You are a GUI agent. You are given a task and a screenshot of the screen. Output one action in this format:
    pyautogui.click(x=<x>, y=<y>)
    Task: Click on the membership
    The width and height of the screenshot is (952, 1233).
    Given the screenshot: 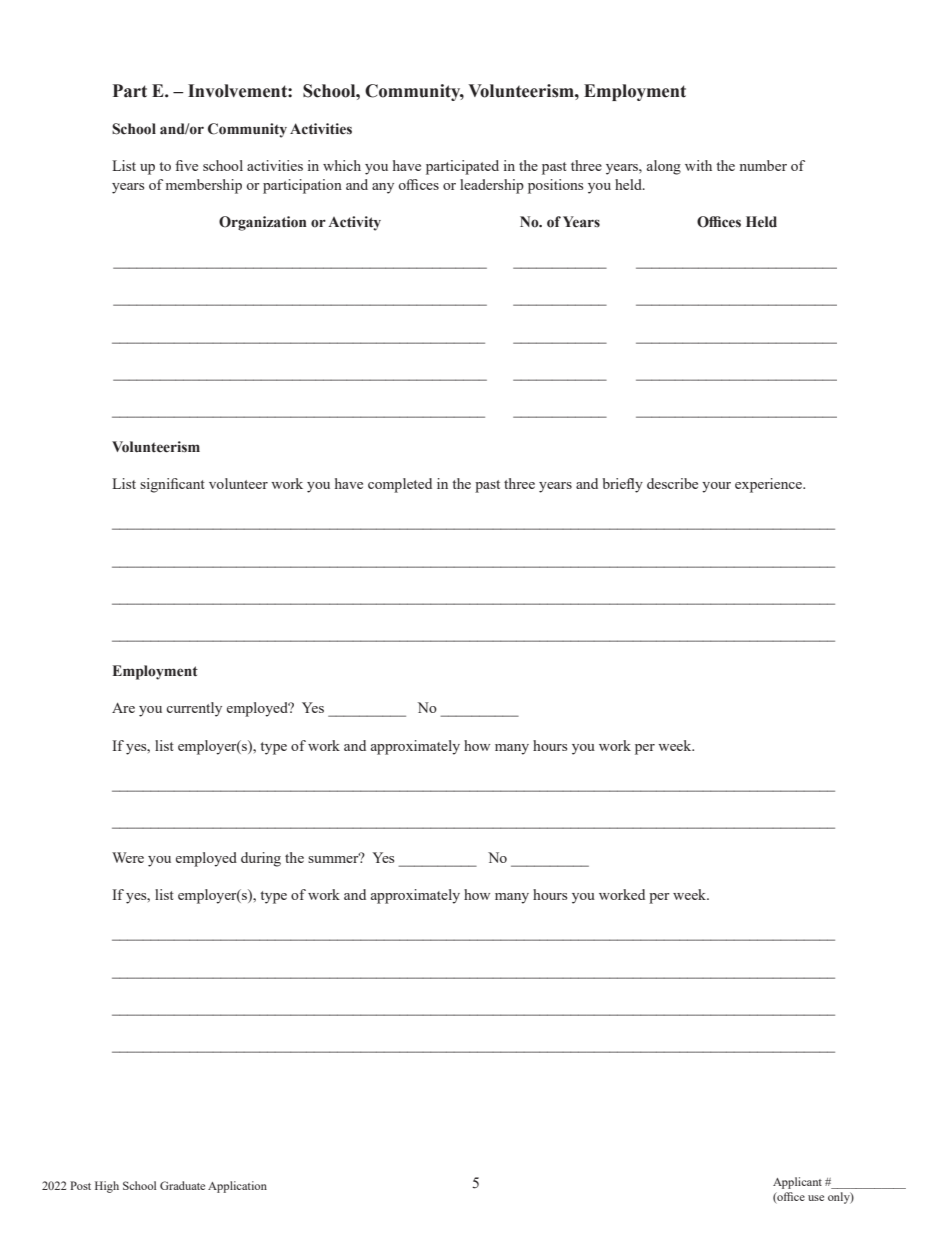 What is the action you would take?
    pyautogui.click(x=204, y=186)
